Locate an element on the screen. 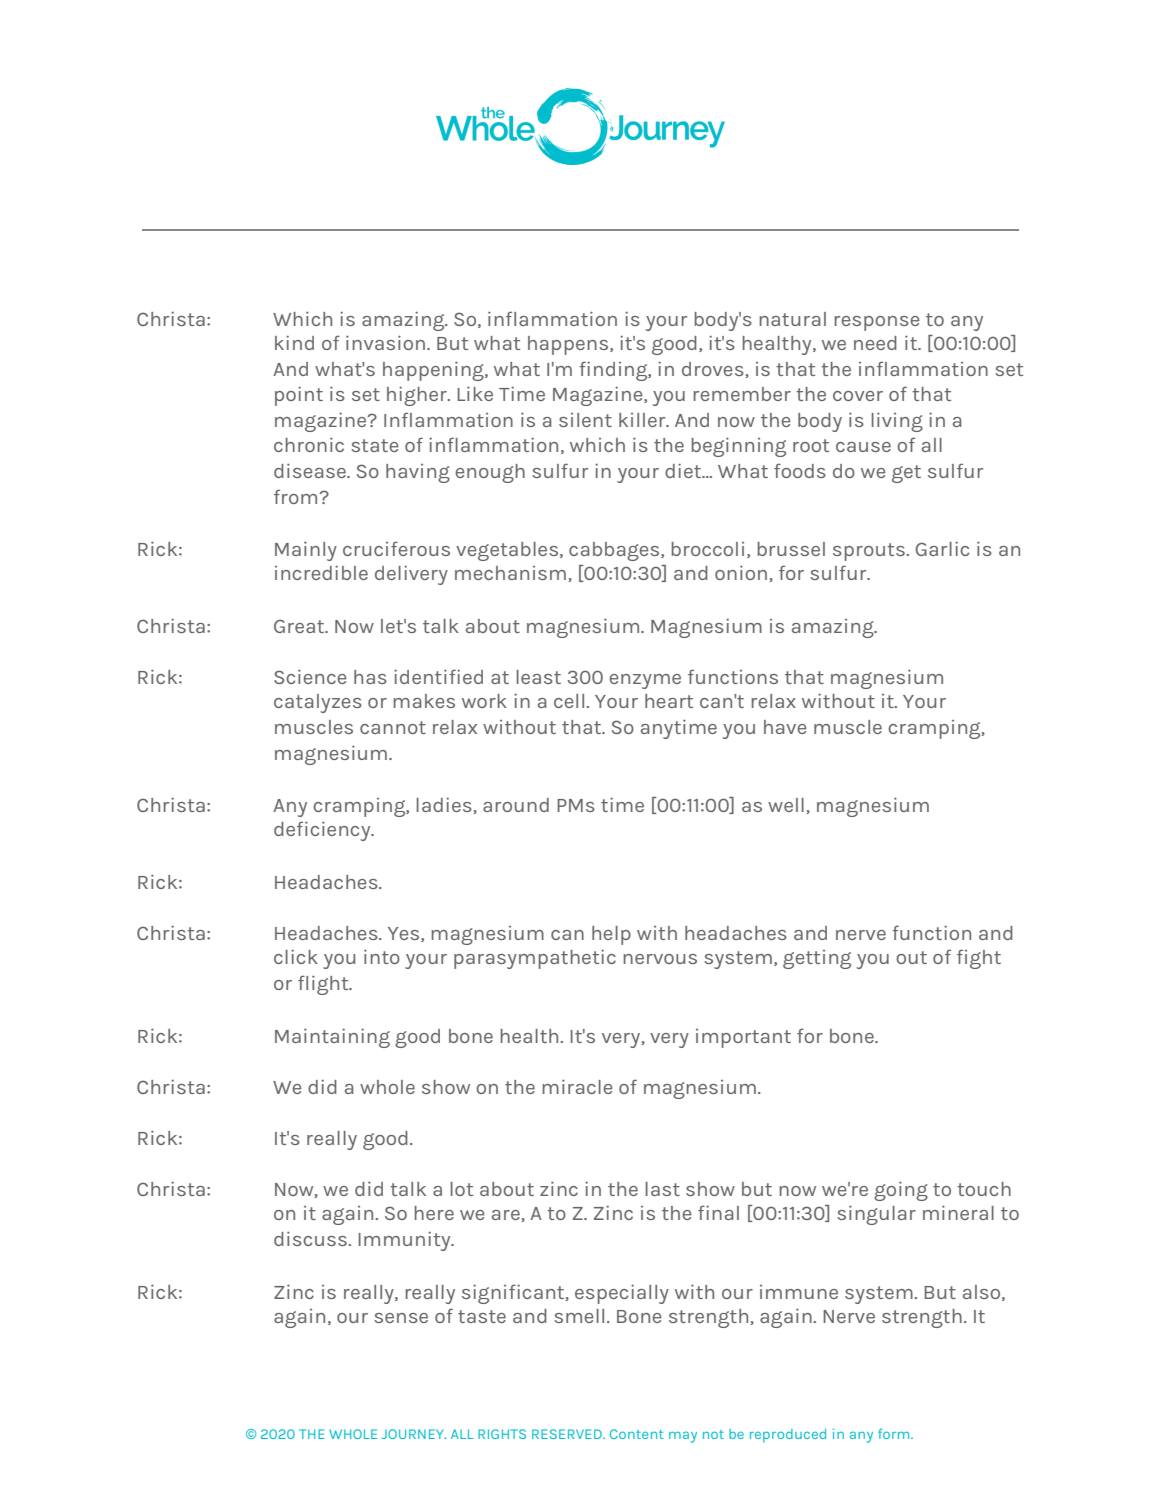 The width and height of the screenshot is (1161, 1502). JOURNEY is located at coordinates (414, 1434).
